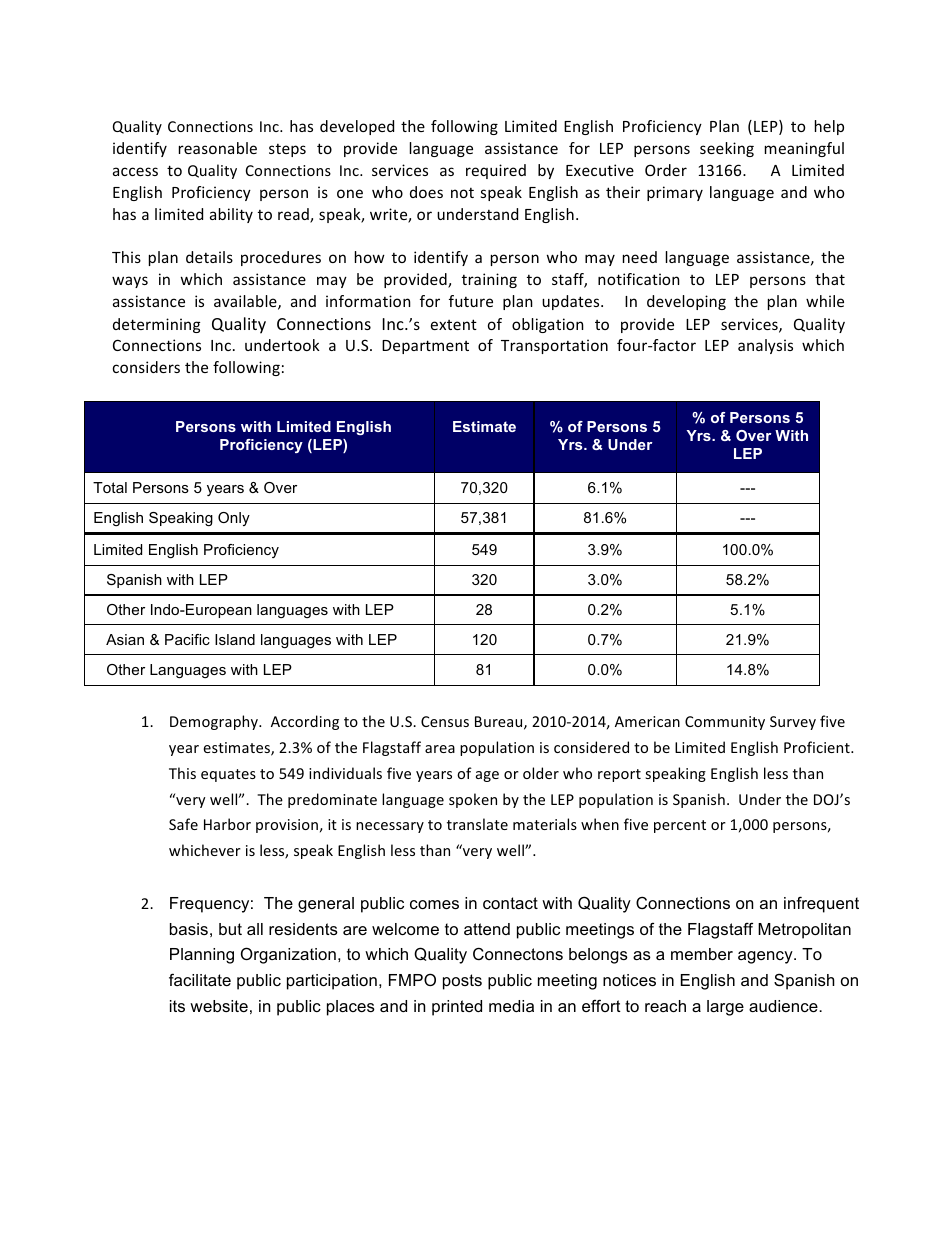  Describe the element at coordinates (200, 979) in the screenshot. I see `facilitate` at that location.
